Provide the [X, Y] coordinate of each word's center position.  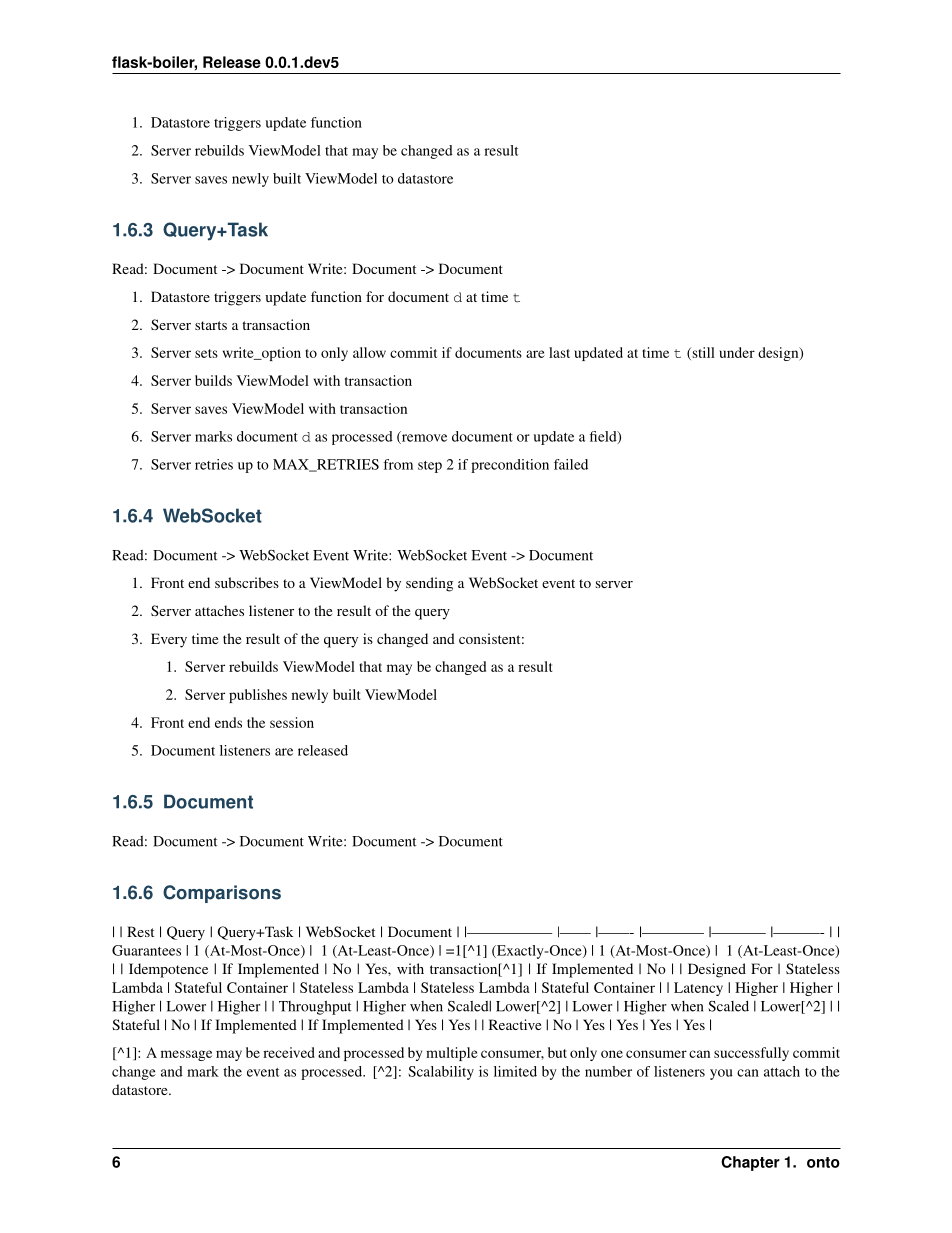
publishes [258, 696]
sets [206, 353]
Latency [698, 989]
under [737, 352]
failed [571, 464]
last [559, 352]
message [186, 1055]
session [292, 722]
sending [429, 584]
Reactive [515, 1024]
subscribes [247, 582]
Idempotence [168, 970]
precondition [510, 466]
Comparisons [222, 894]
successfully [751, 1054]
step [430, 467]
